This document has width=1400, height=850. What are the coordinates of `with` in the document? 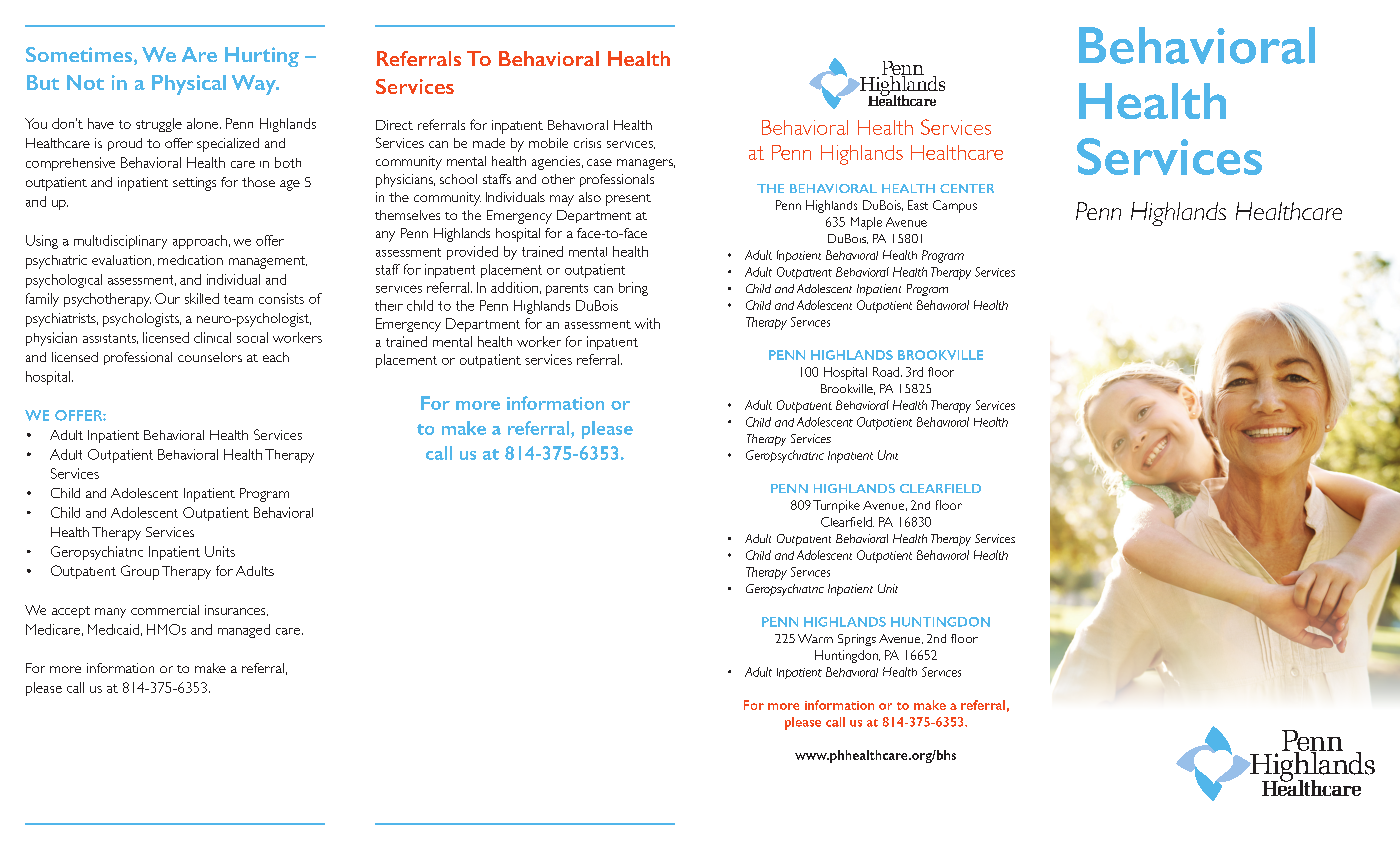 It's located at (647, 323).
